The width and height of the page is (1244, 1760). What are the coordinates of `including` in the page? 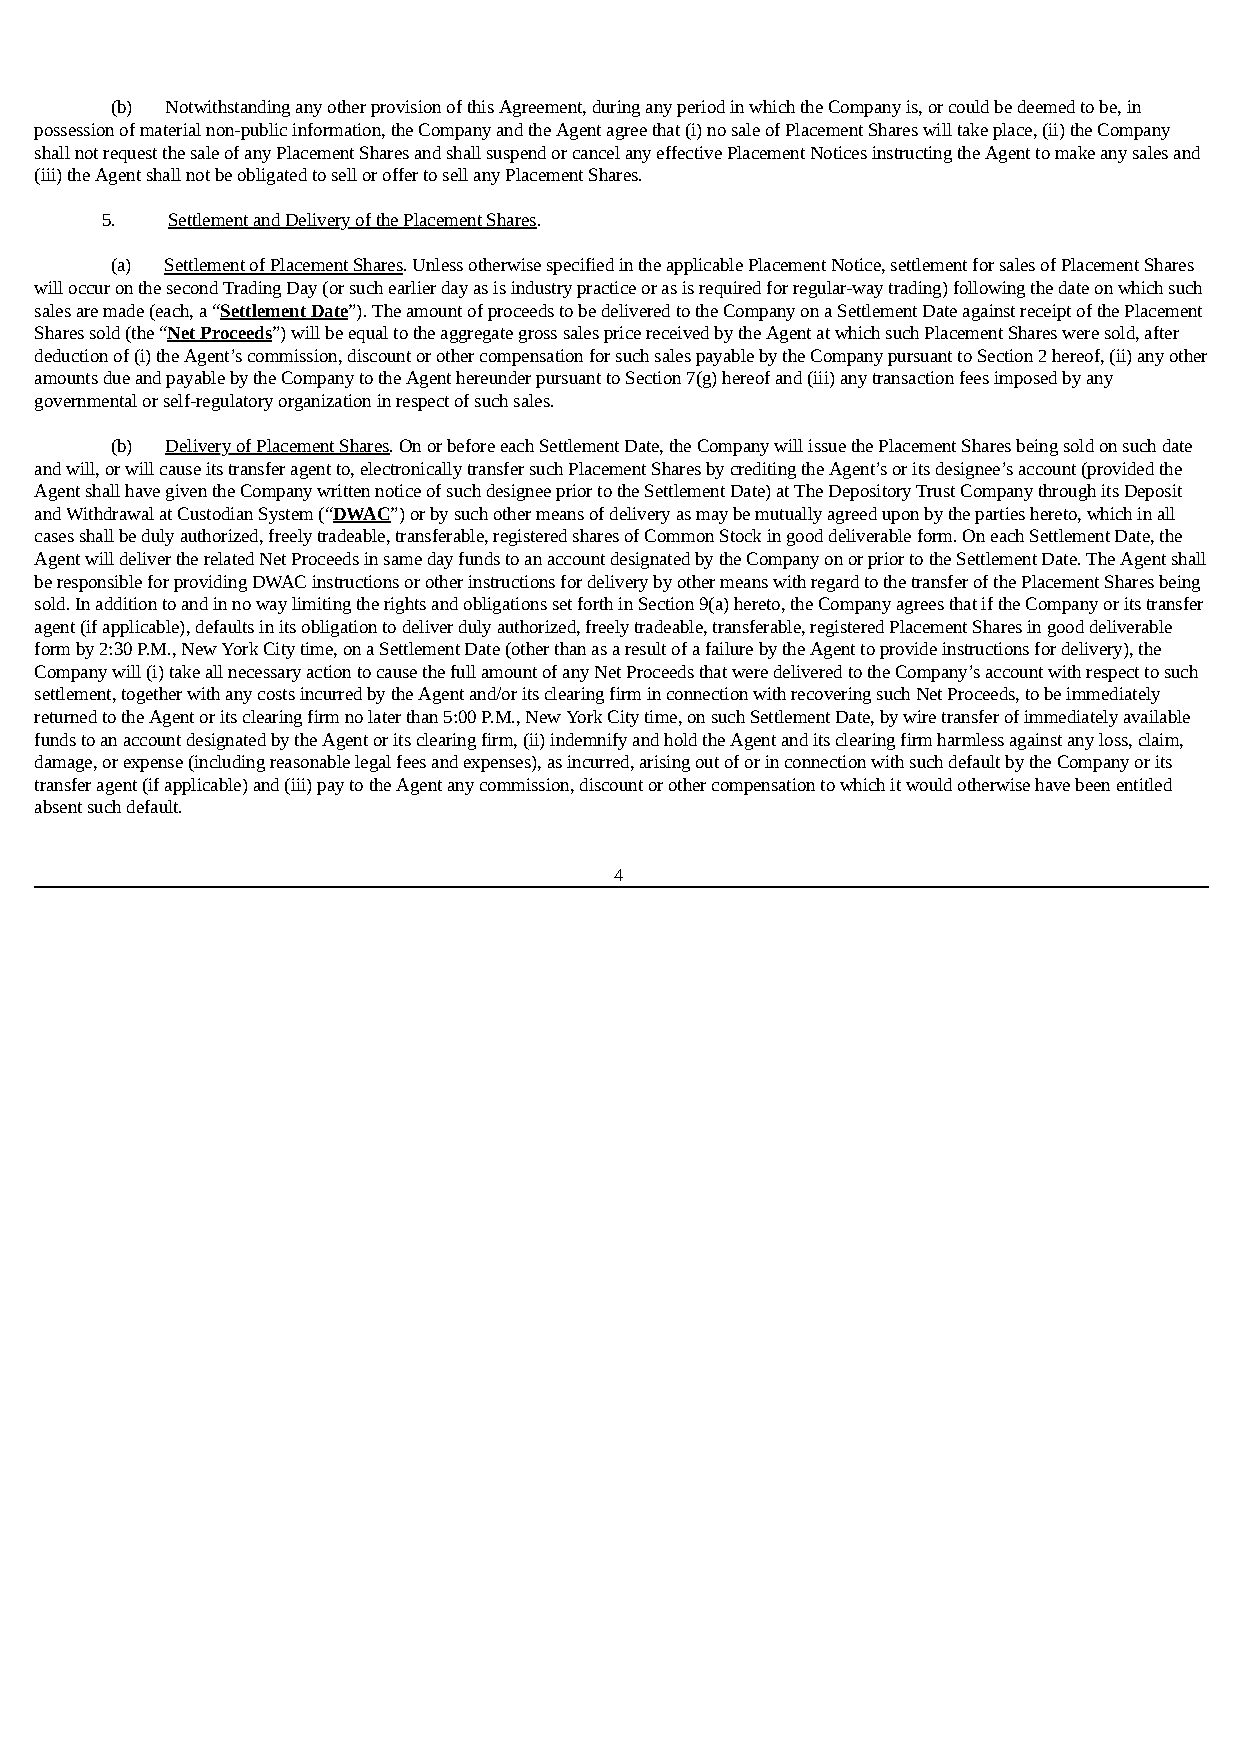 It's located at (228, 763).
